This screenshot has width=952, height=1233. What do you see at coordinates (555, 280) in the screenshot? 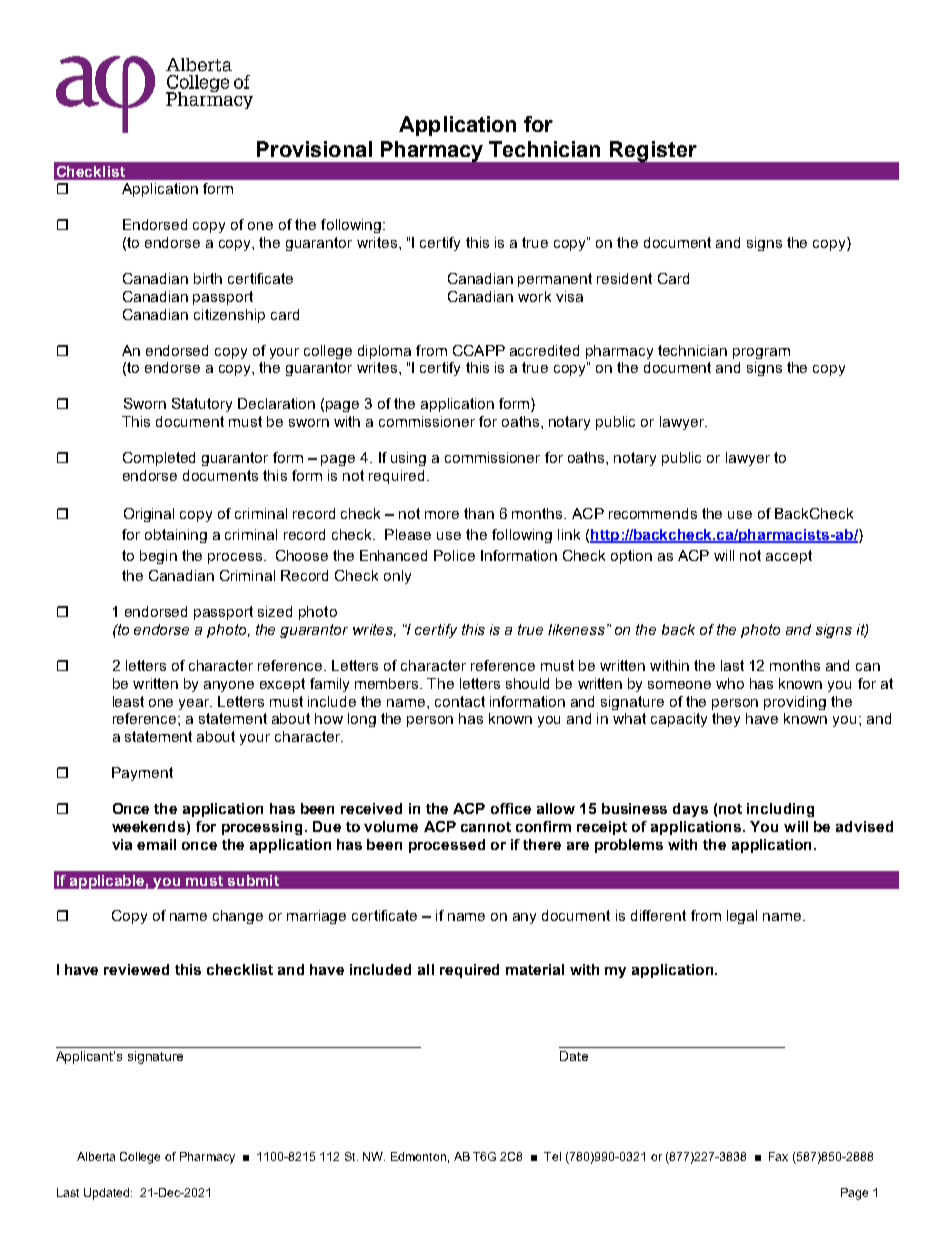
I see `permanent` at bounding box center [555, 280].
